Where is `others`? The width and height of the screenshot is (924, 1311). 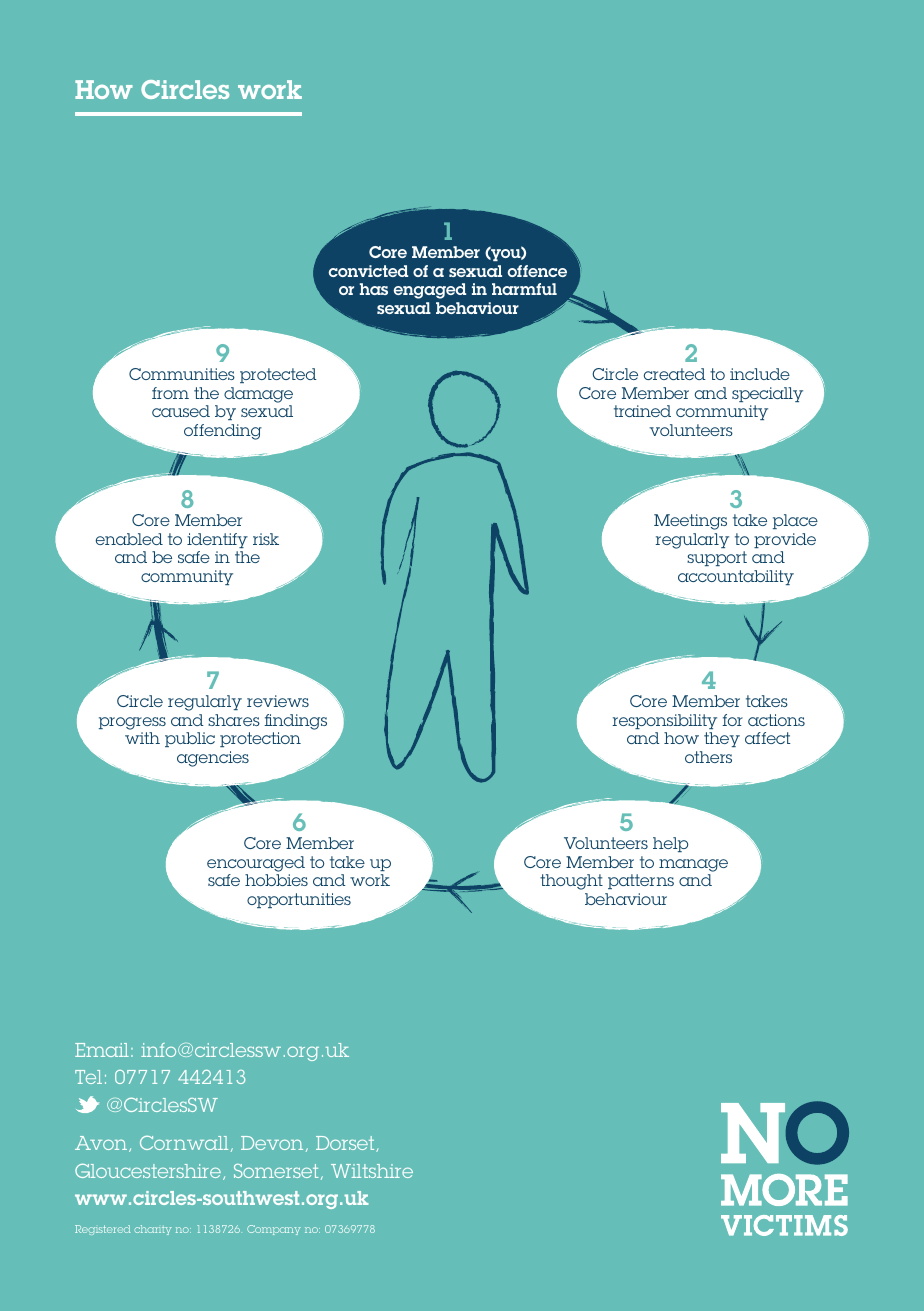
others is located at coordinates (708, 757).
